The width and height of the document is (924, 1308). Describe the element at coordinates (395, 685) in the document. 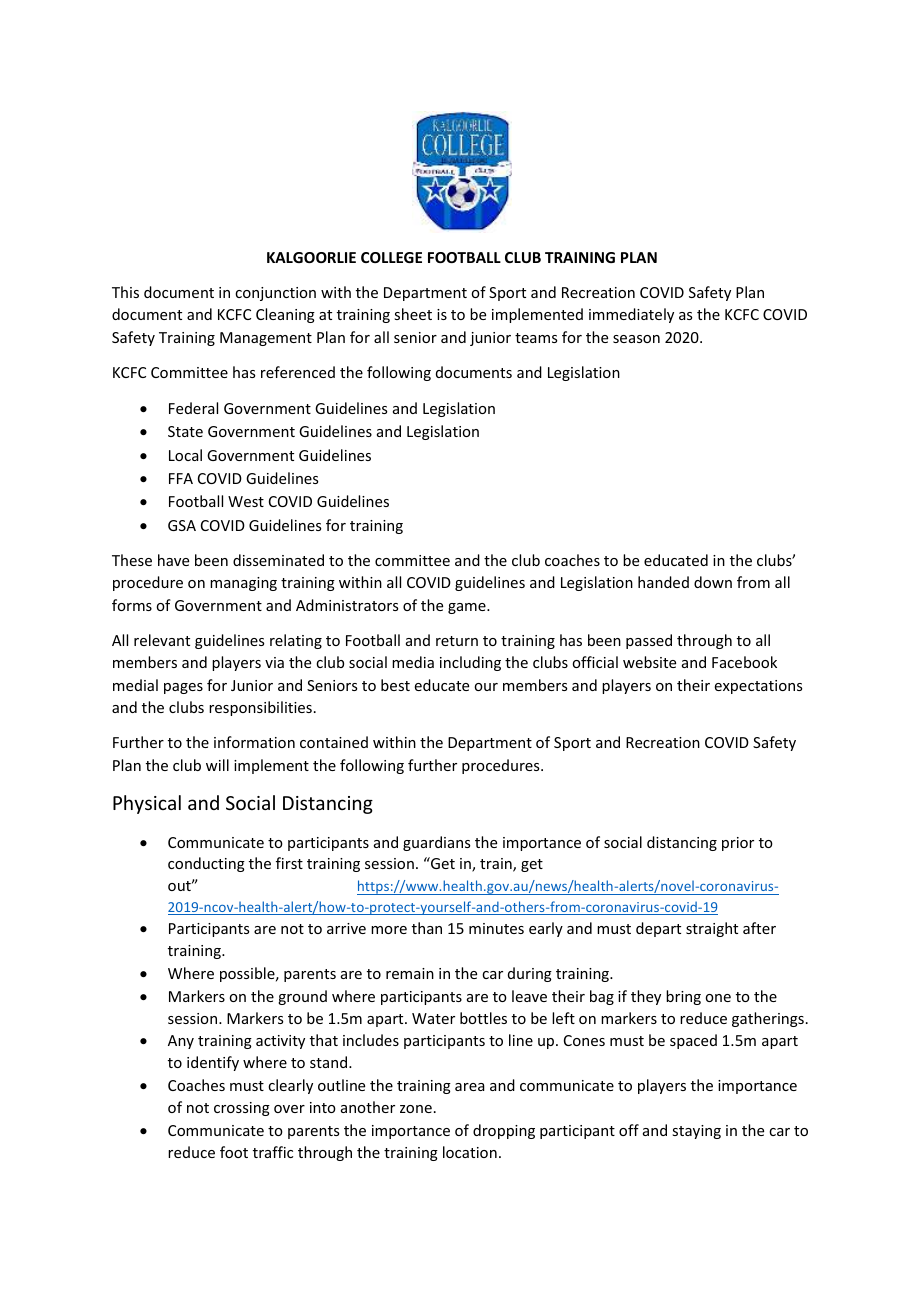

I see `best` at that location.
